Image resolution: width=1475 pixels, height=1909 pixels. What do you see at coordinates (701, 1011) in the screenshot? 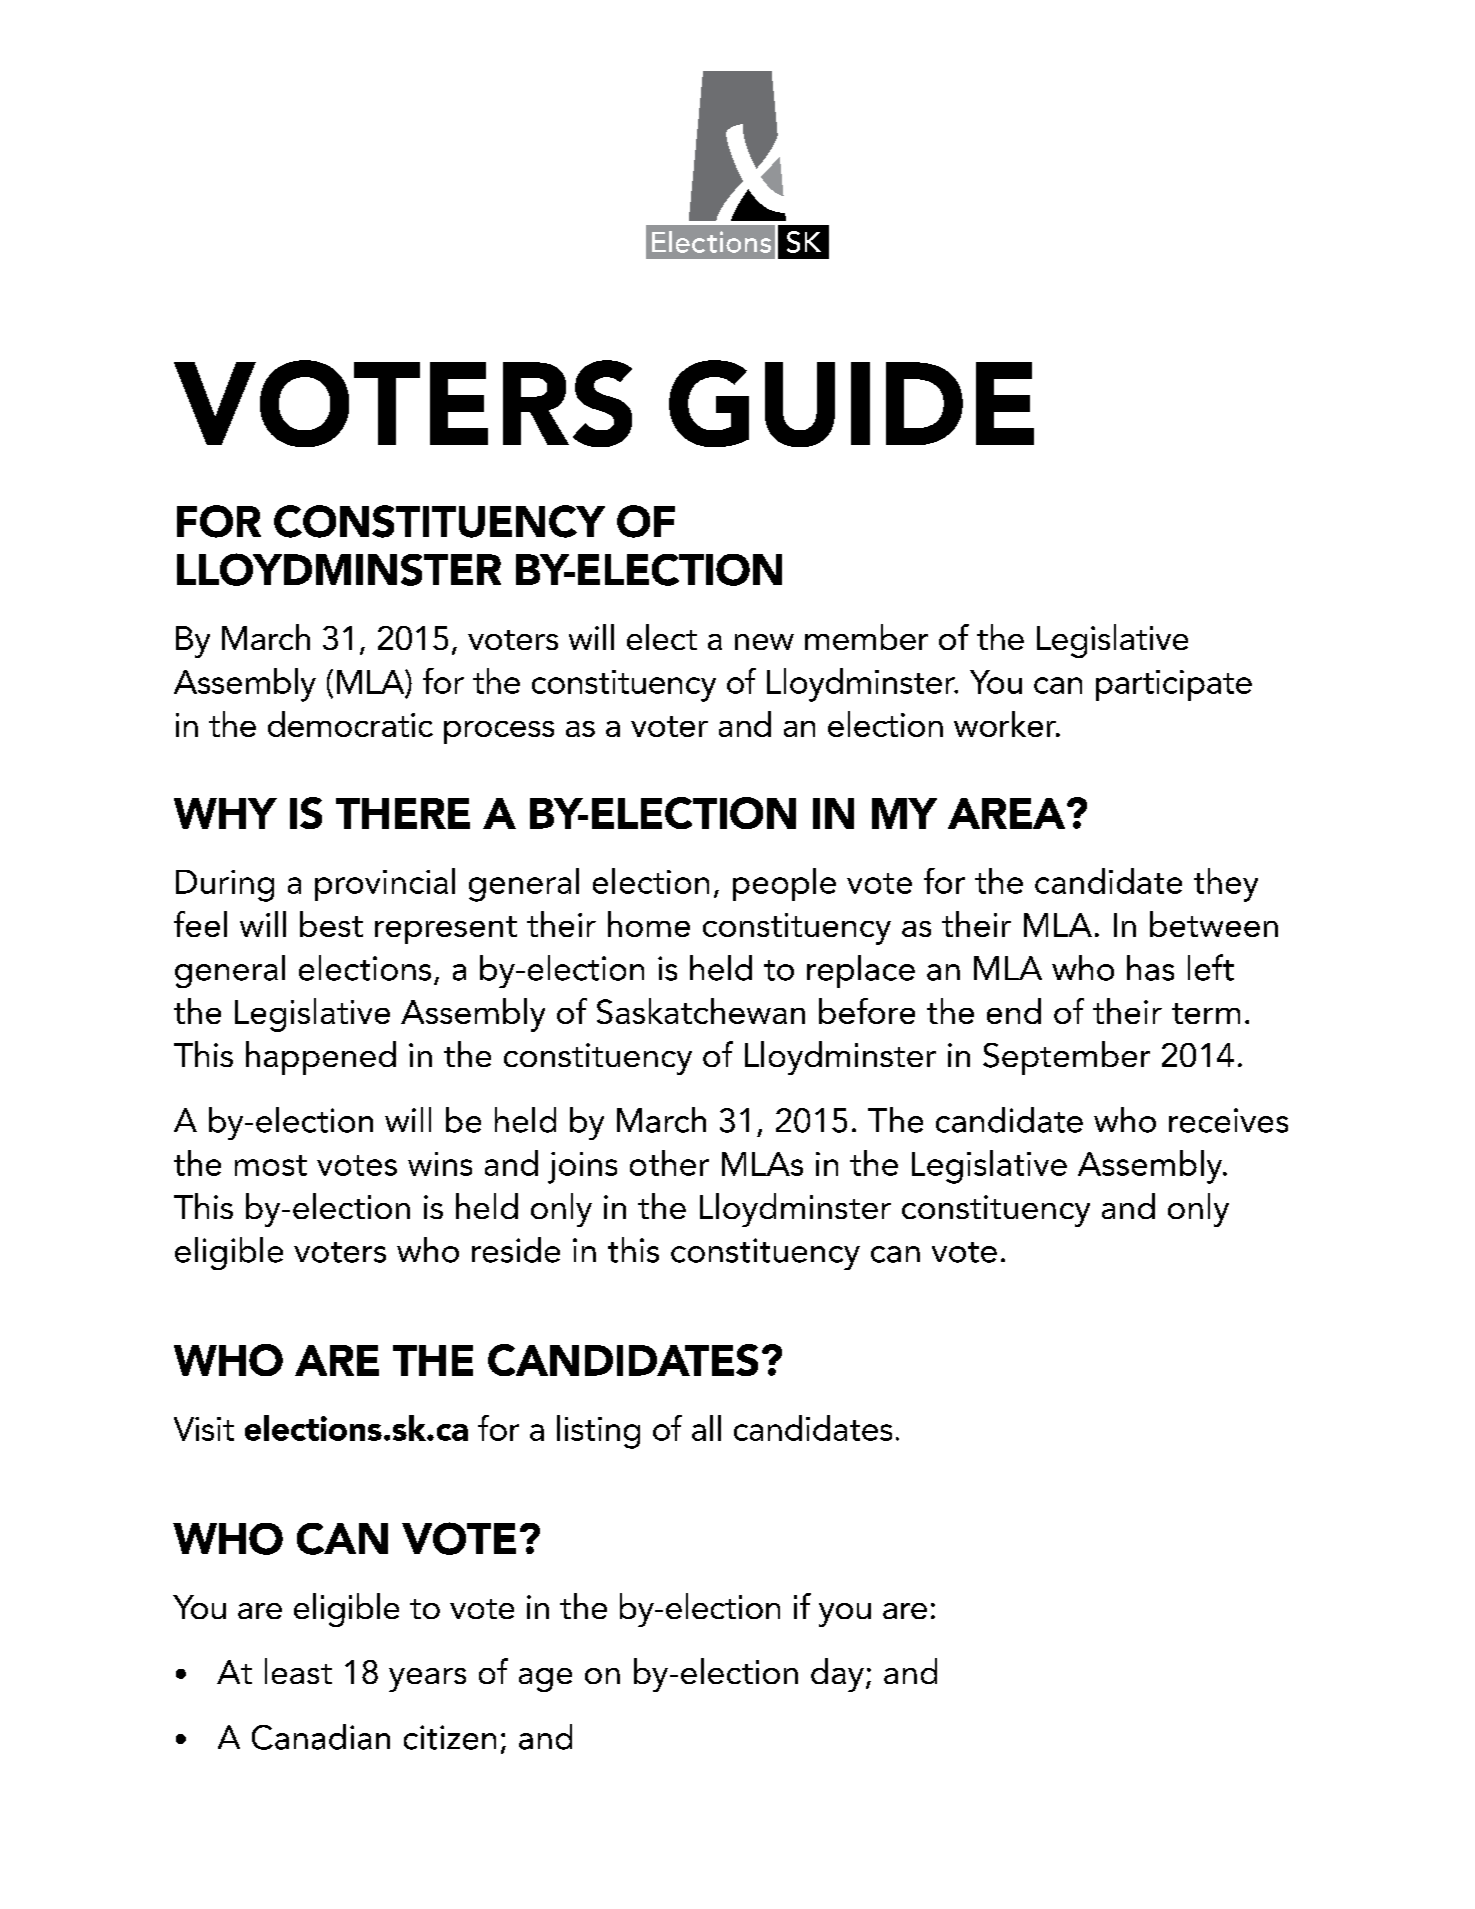
I see `Saskatchewan` at bounding box center [701, 1011].
